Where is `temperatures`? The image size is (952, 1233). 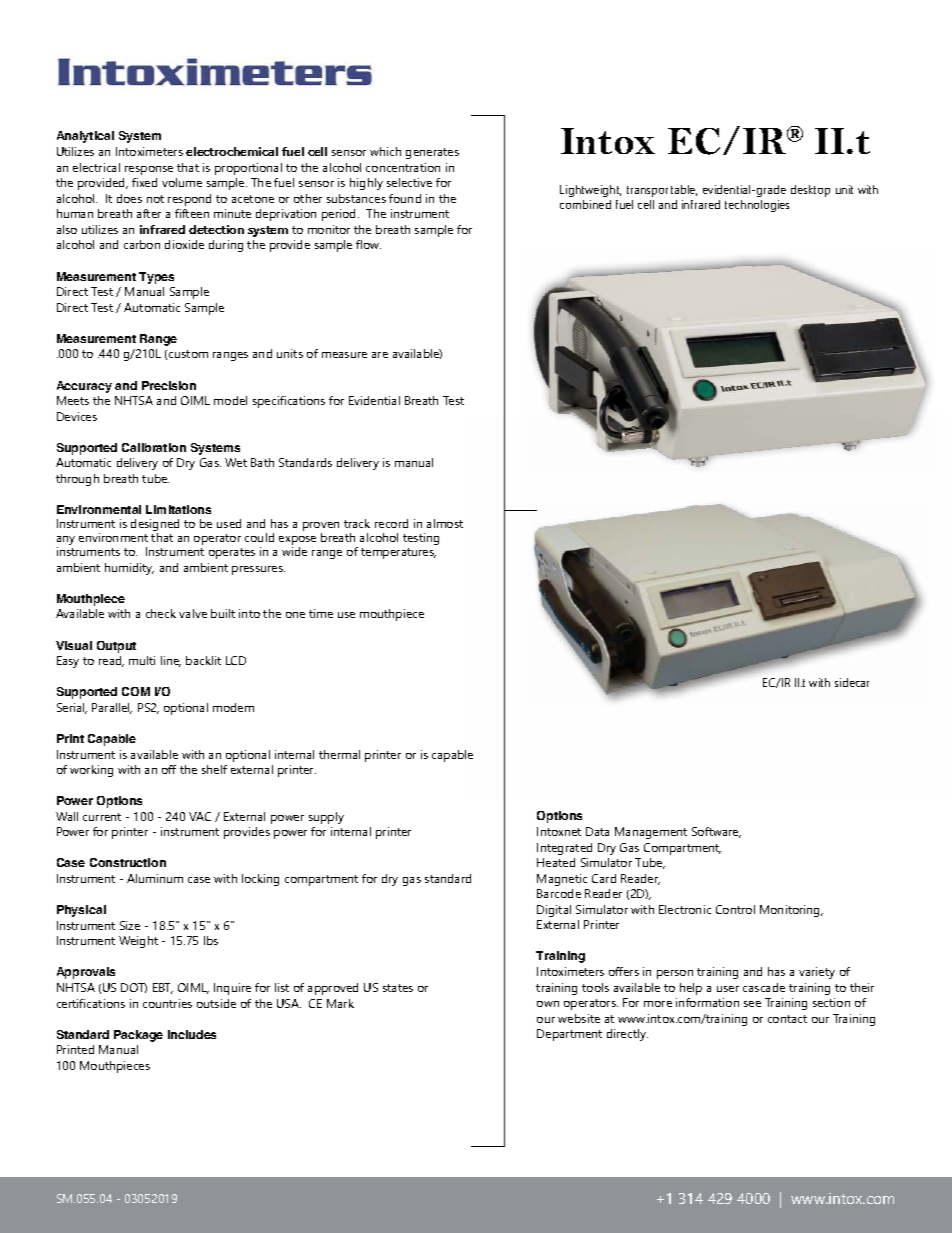 temperatures is located at coordinates (398, 553).
